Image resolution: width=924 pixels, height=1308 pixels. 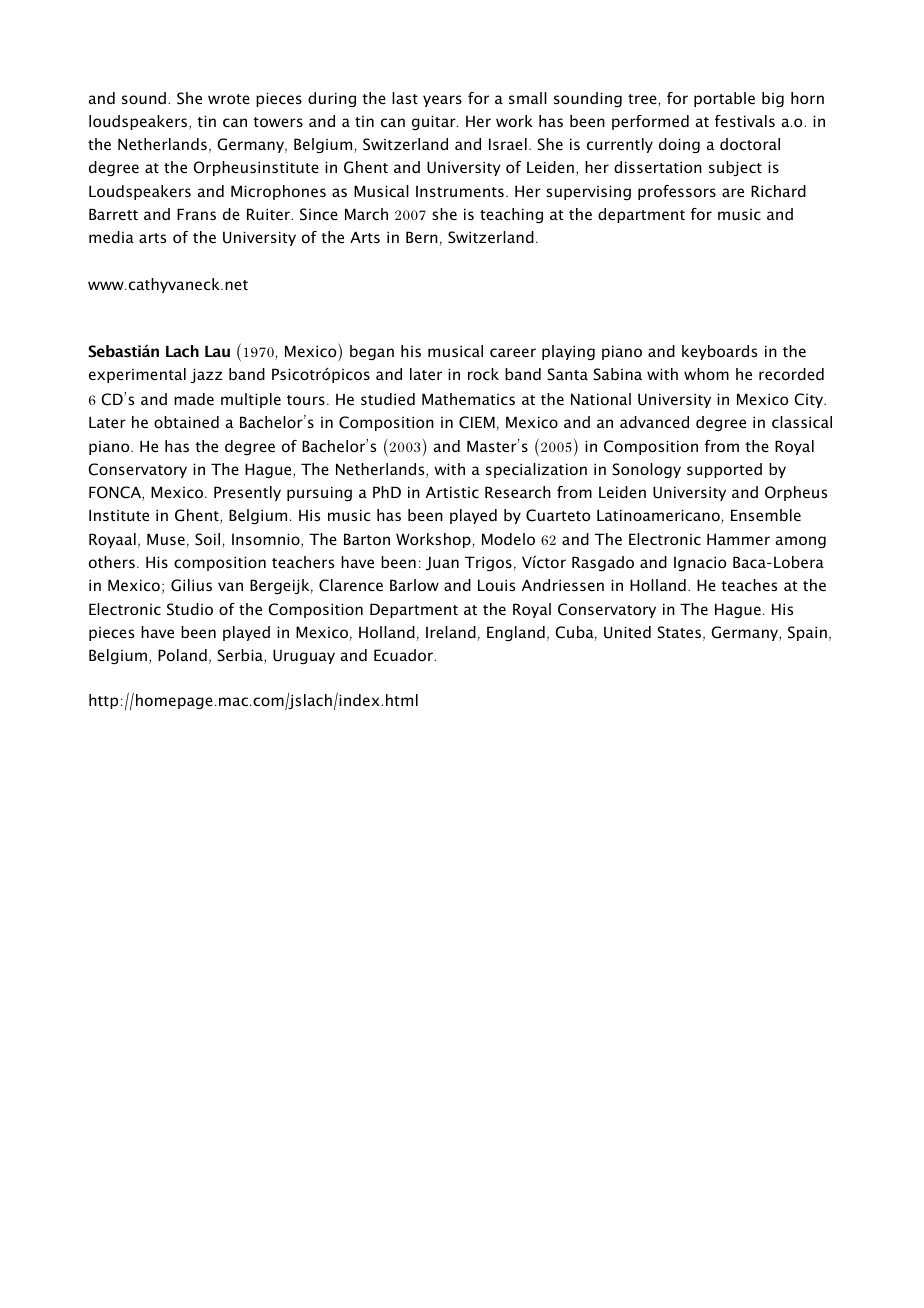 I want to click on jazz, so click(x=207, y=375).
